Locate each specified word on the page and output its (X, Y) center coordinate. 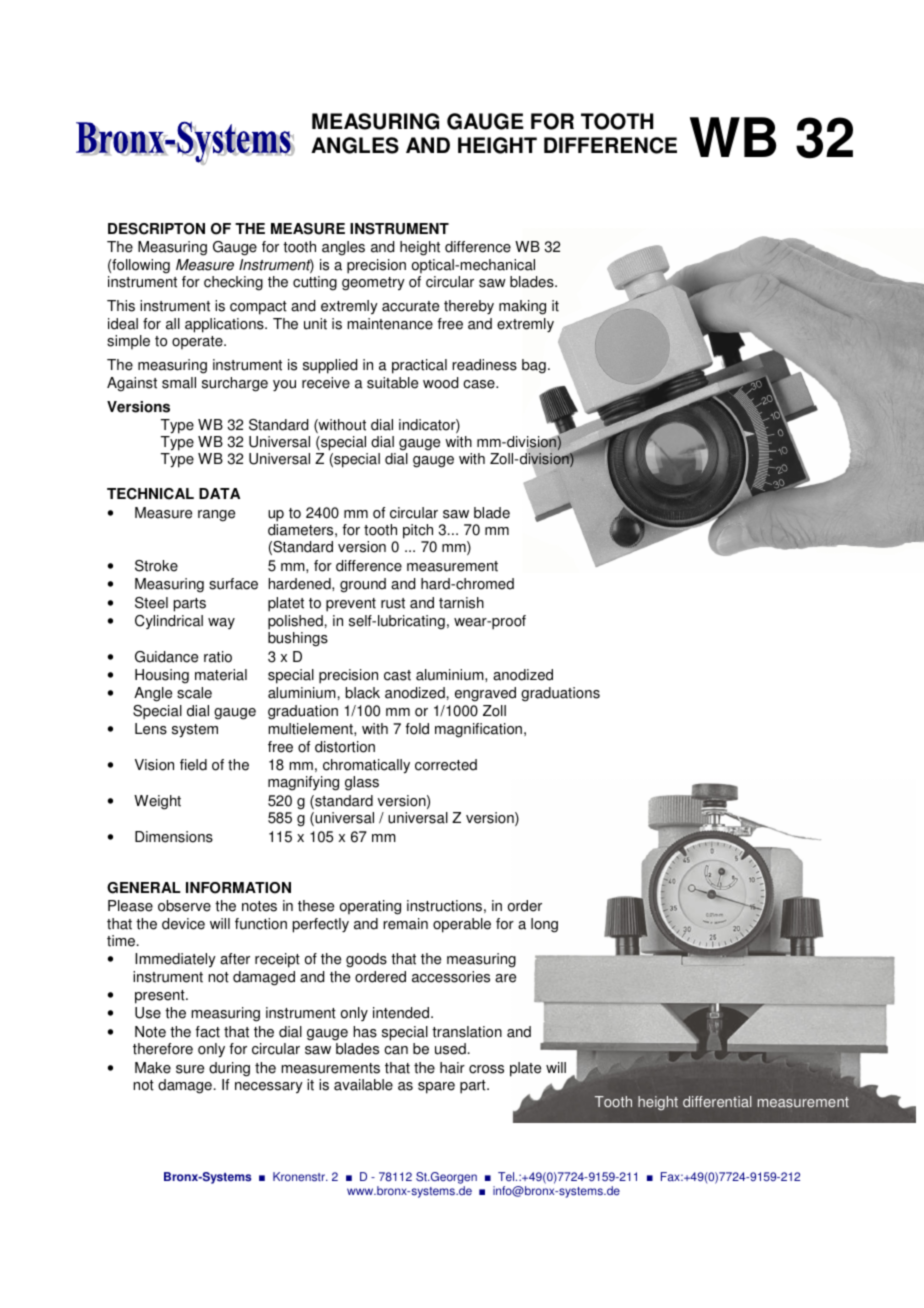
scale (194, 693)
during (229, 1069)
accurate (410, 306)
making (522, 307)
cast (397, 675)
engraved (485, 694)
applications (225, 325)
